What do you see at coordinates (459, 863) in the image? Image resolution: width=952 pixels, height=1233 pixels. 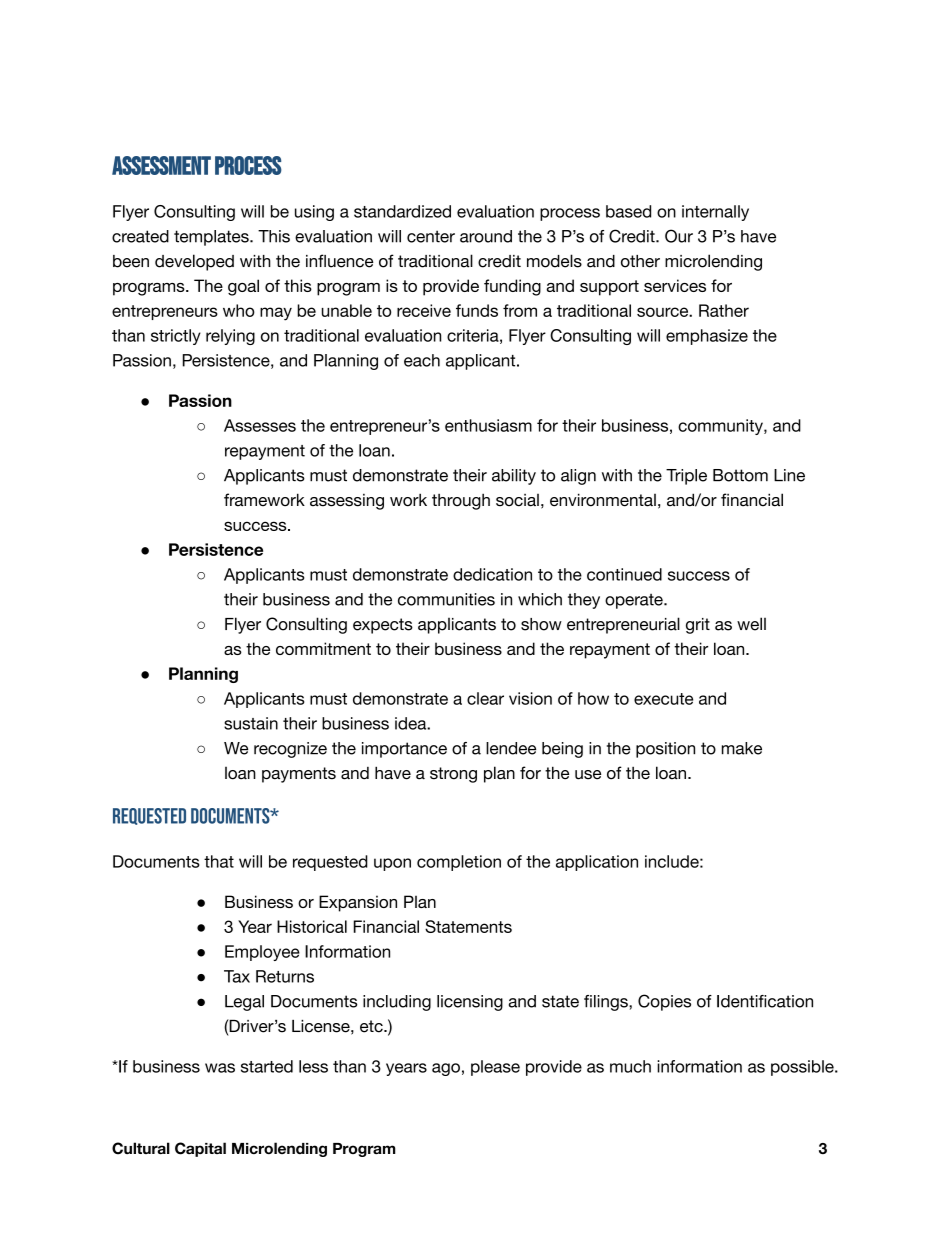 I see `completion` at bounding box center [459, 863].
